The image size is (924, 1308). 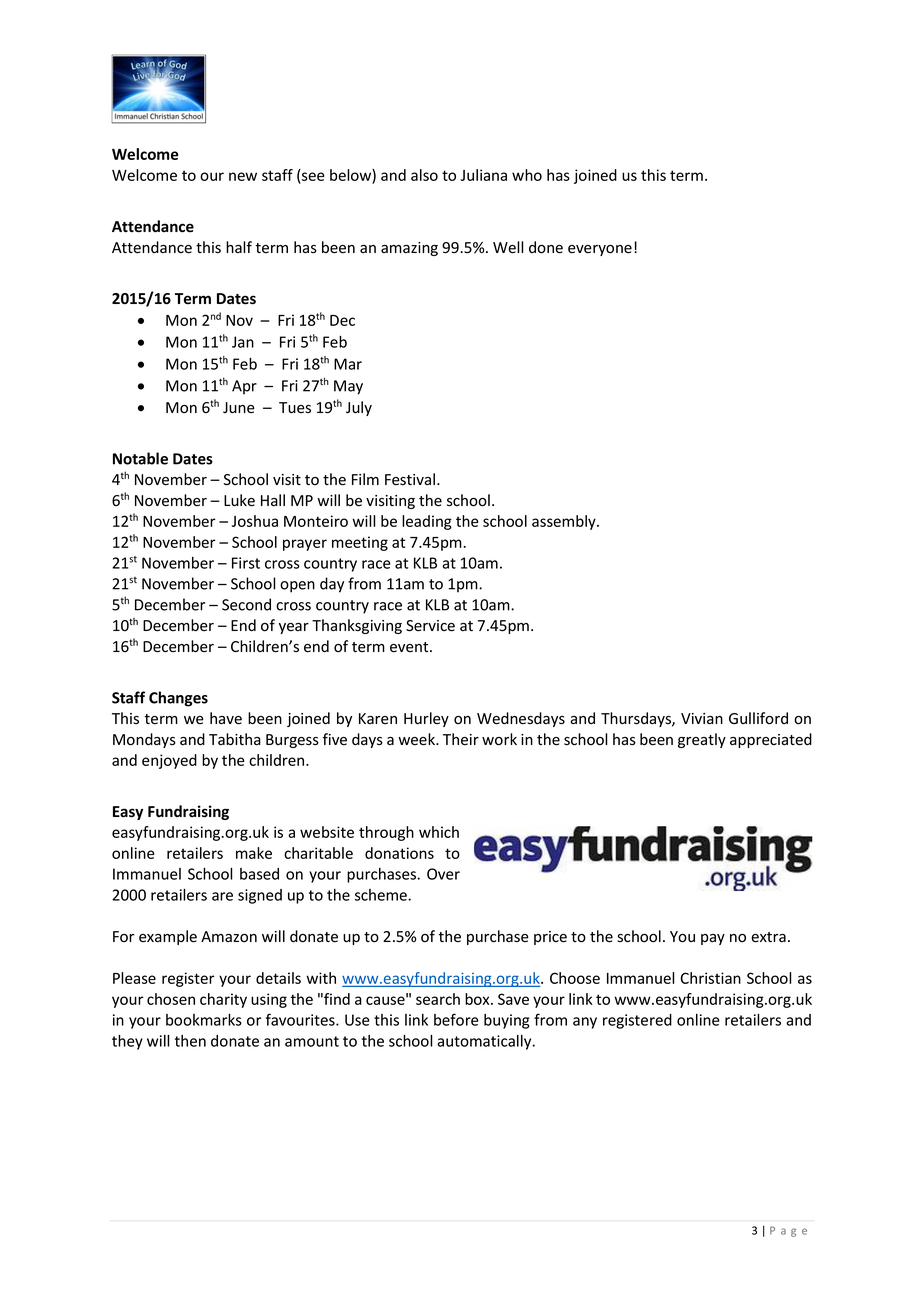 What do you see at coordinates (565, 522) in the page?
I see `assembly` at bounding box center [565, 522].
